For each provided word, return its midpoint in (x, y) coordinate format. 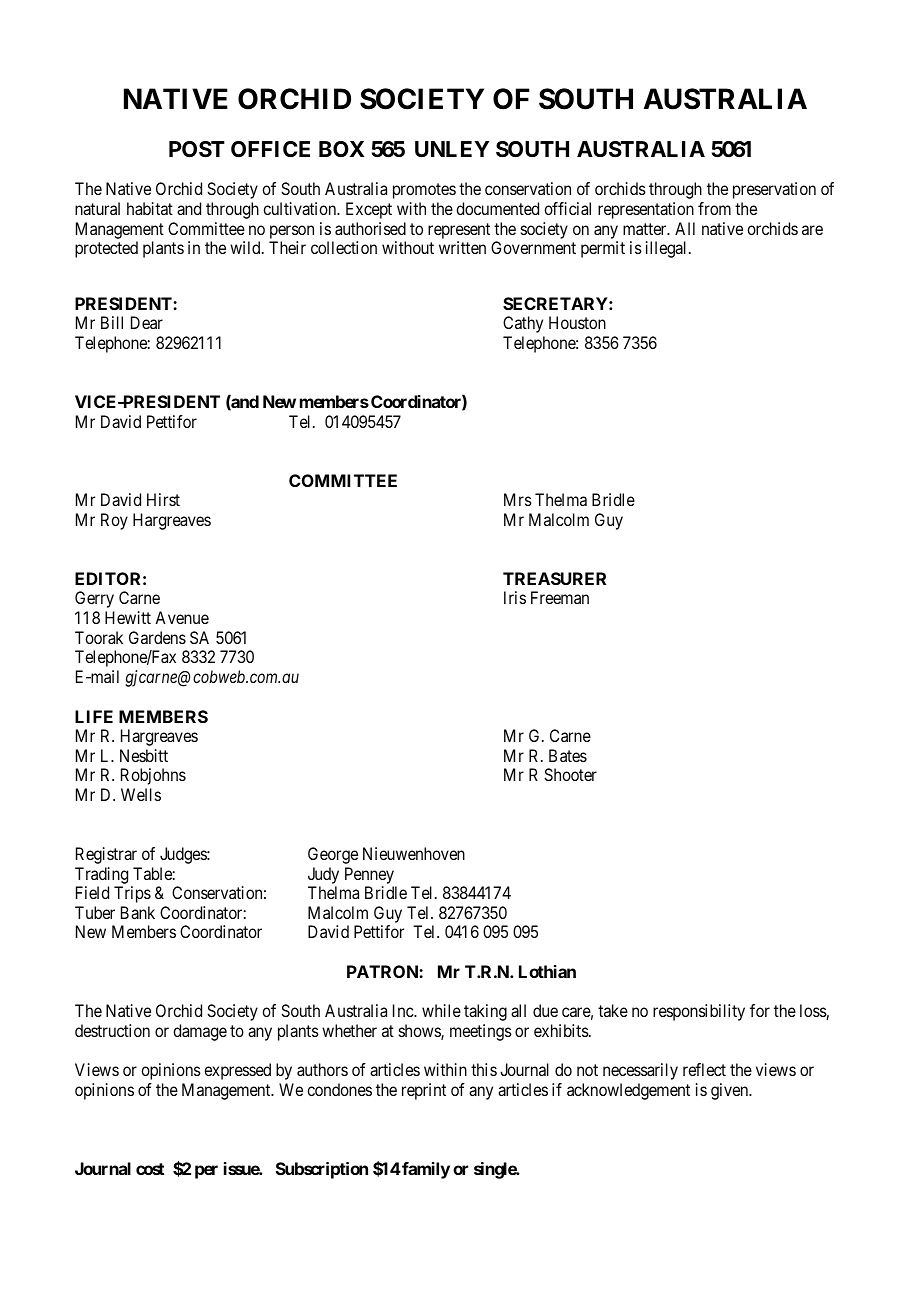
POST (197, 149)
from (714, 208)
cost (150, 1169)
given (731, 1091)
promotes (424, 191)
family (425, 1170)
